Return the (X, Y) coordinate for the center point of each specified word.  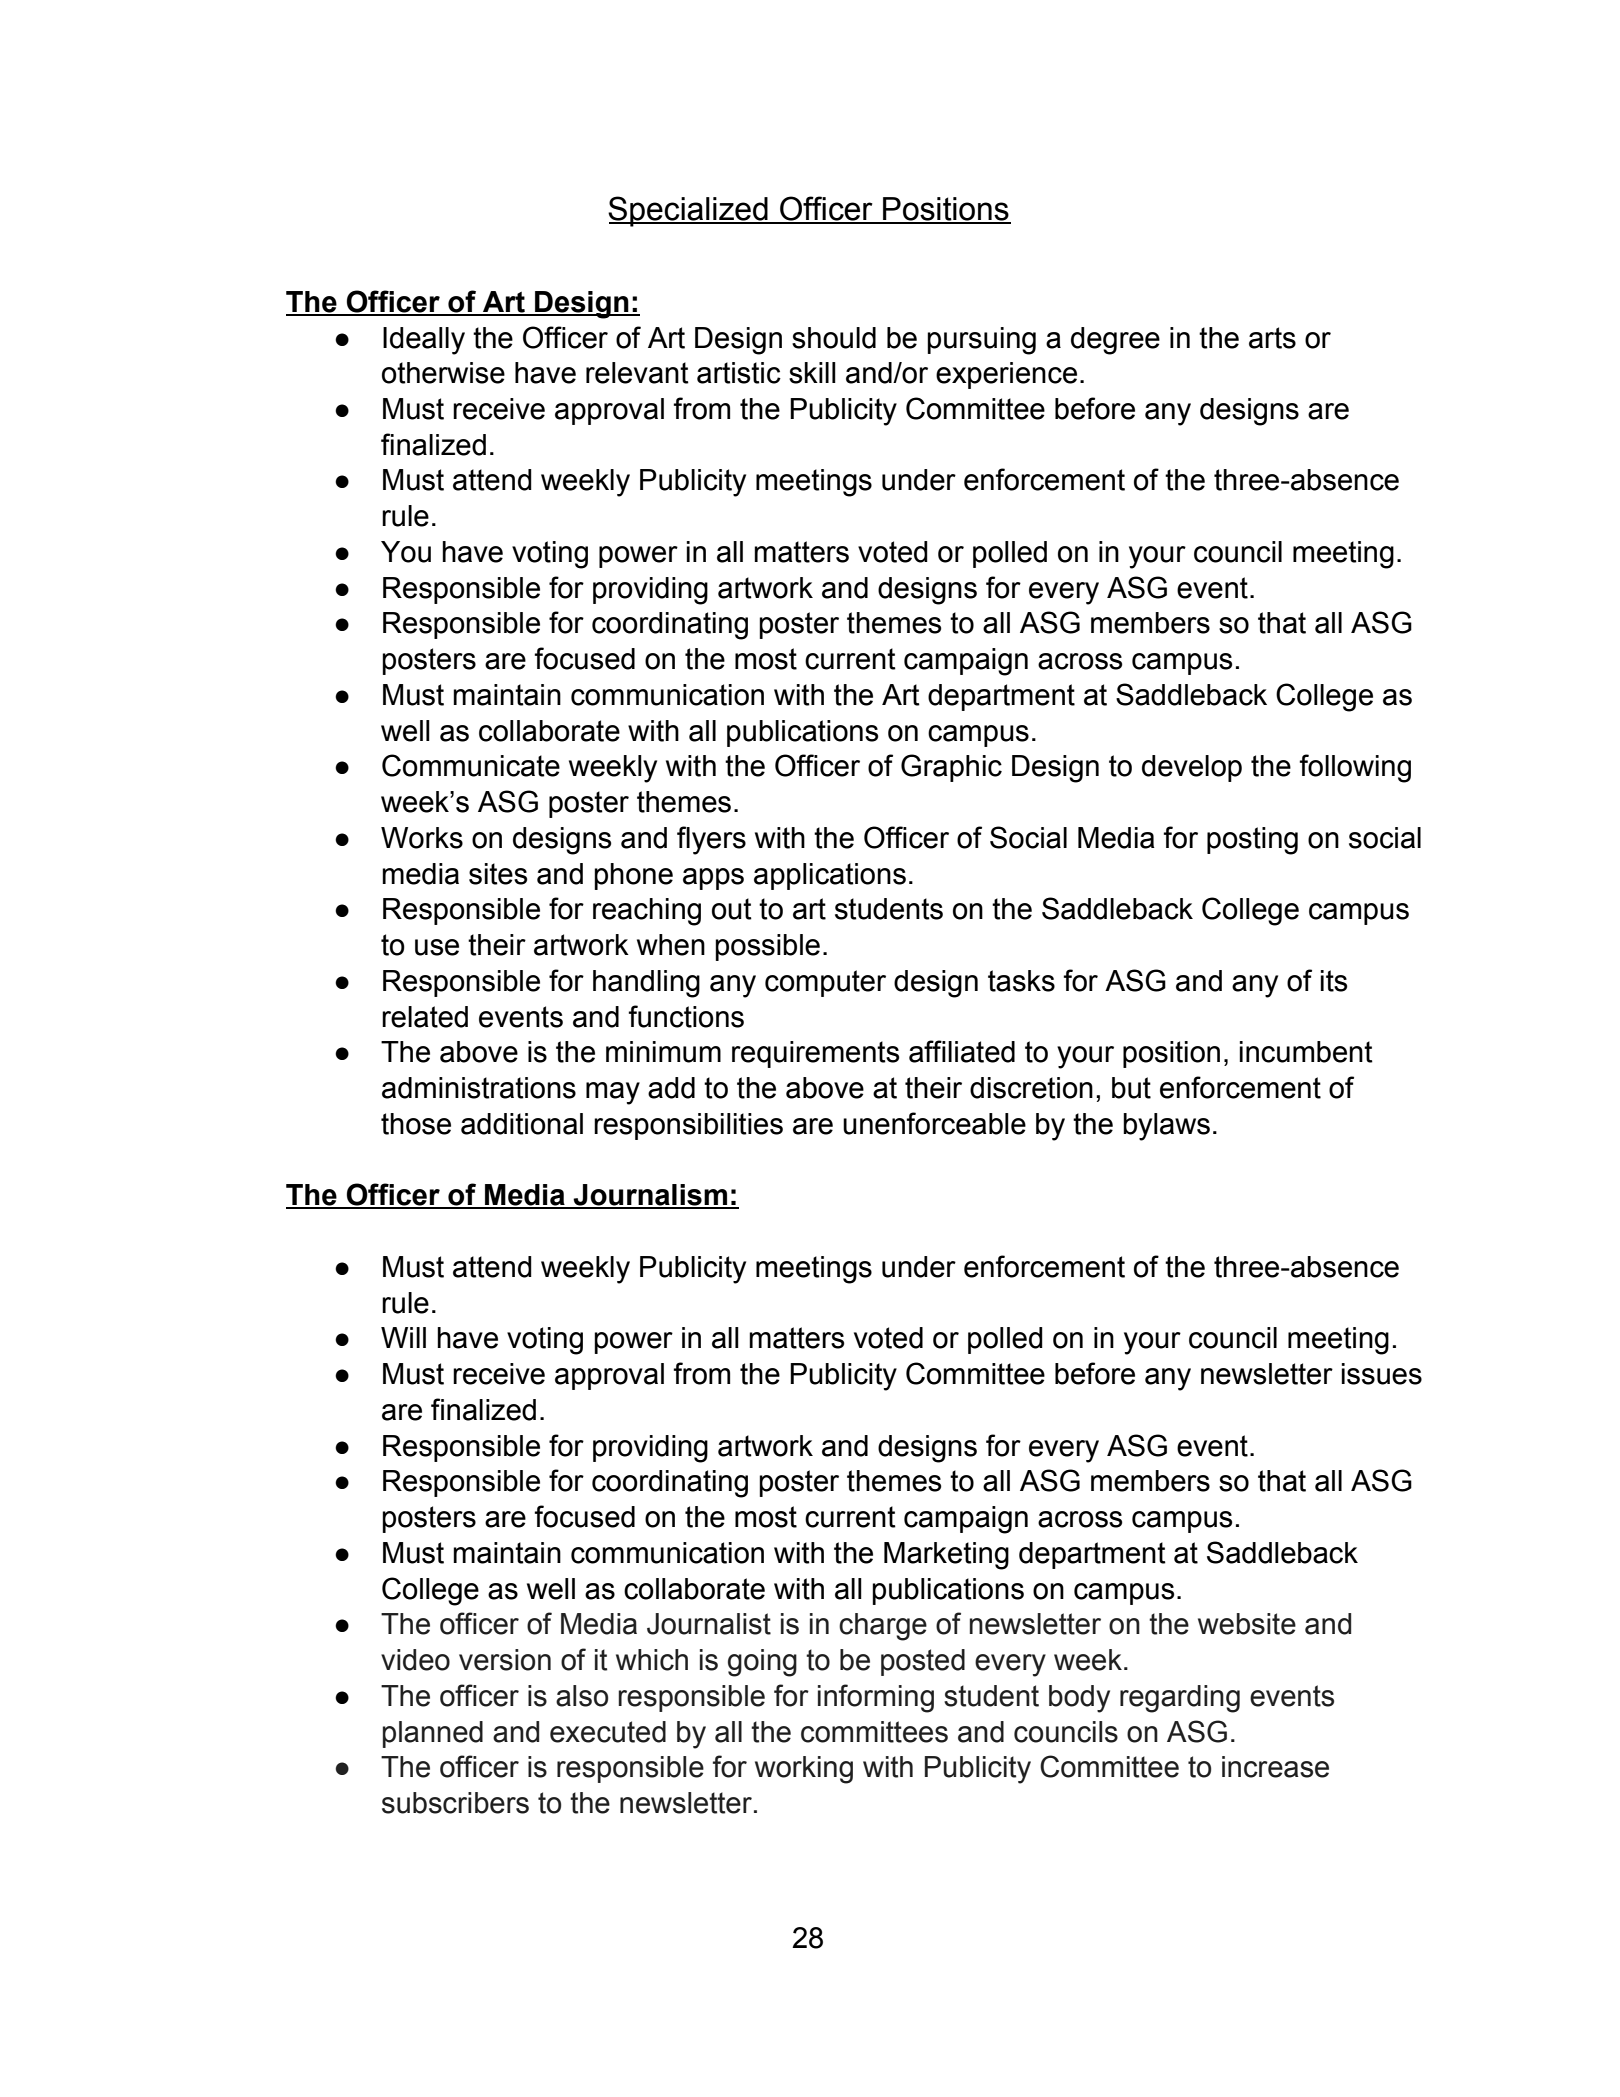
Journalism (650, 1196)
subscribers (455, 1803)
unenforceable (934, 1123)
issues (1382, 1374)
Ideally (424, 341)
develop (1192, 768)
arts (1272, 338)
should (834, 338)
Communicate (471, 765)
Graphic (951, 768)
